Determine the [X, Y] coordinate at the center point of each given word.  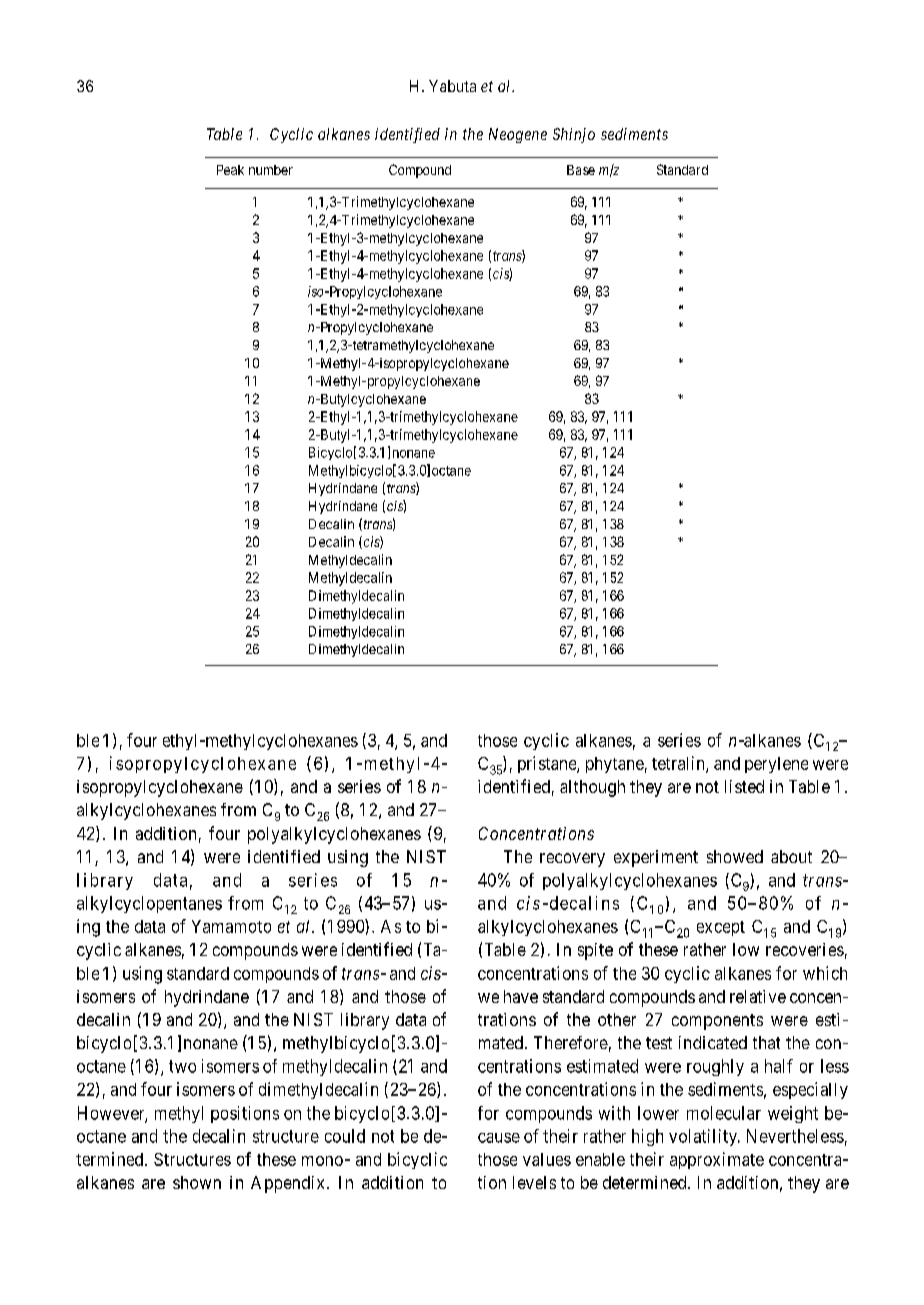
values [547, 1159]
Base [581, 170]
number [271, 170]
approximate [717, 1160]
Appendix [287, 1184]
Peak [230, 170]
